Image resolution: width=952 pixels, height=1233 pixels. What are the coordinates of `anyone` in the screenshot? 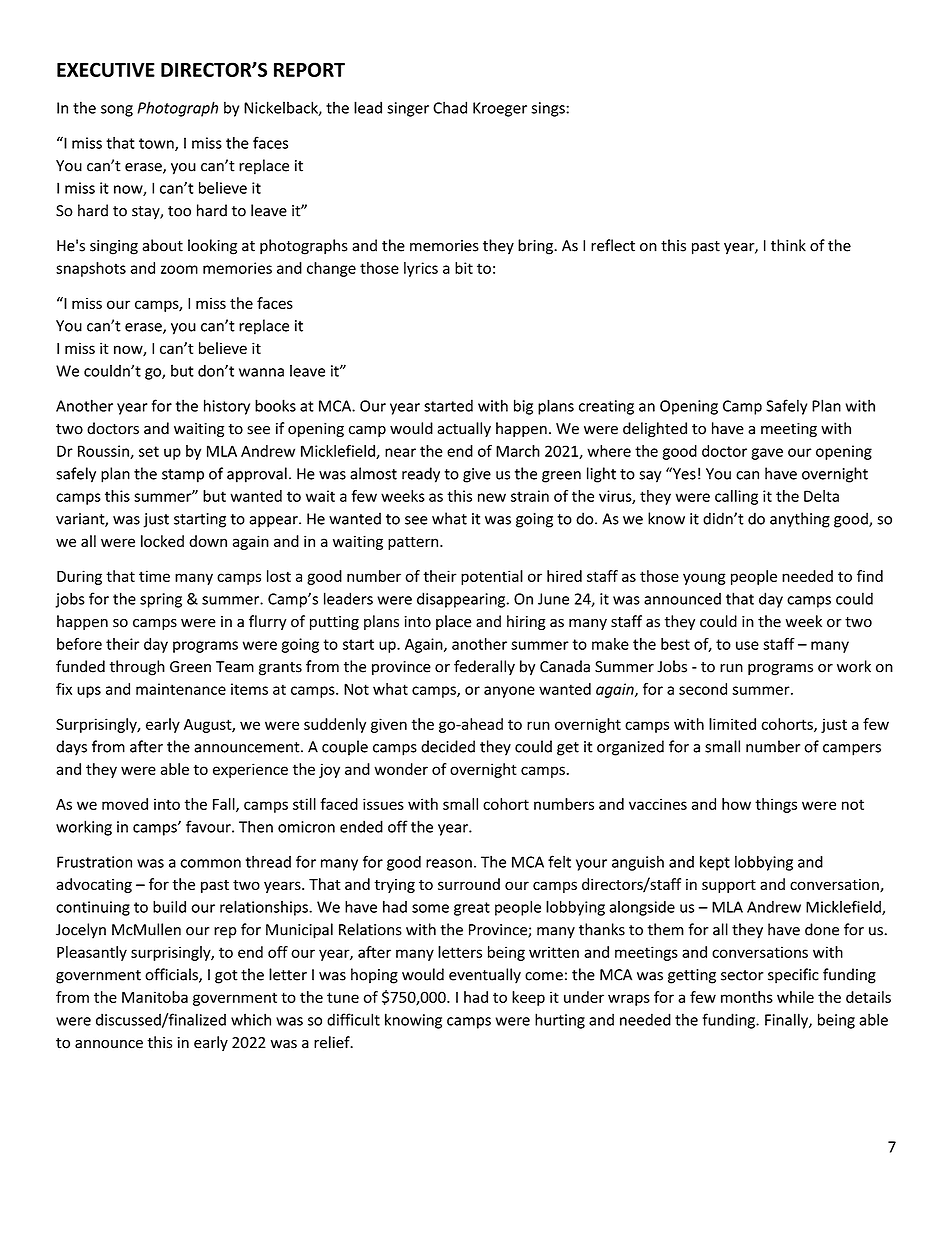 It's located at (509, 692).
